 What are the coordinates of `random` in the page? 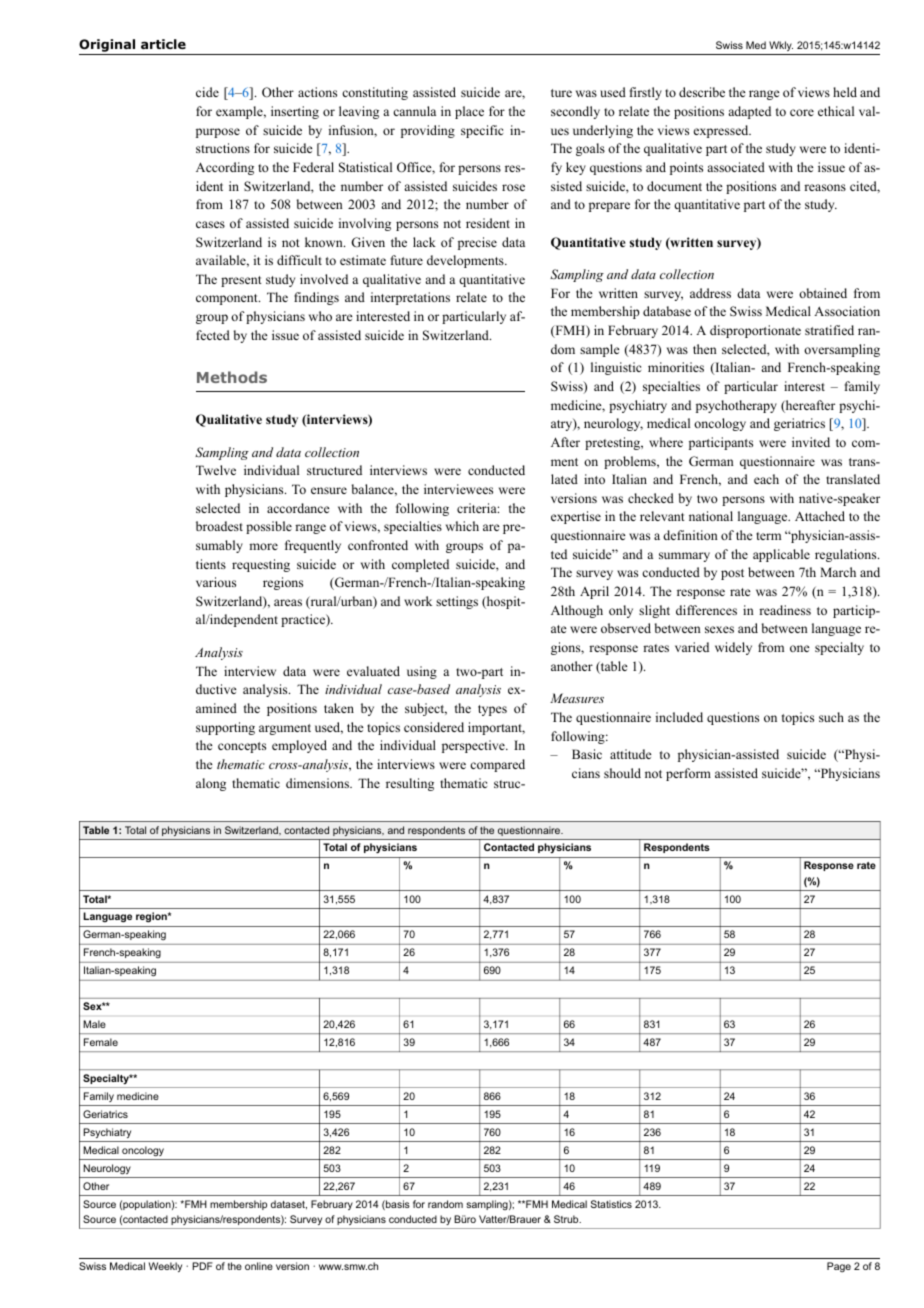 It's located at (445, 1204).
